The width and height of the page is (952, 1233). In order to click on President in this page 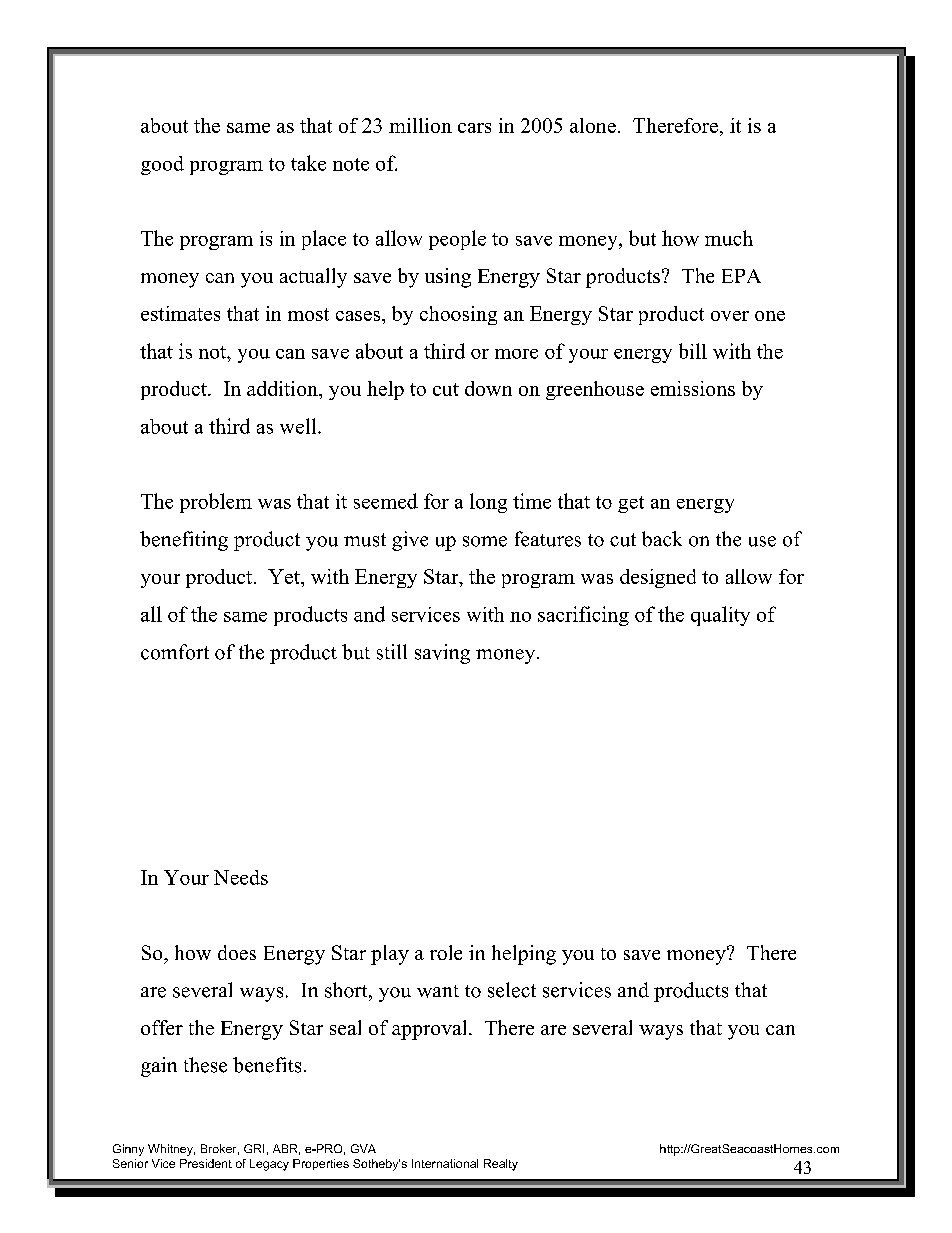, I will do `click(206, 1163)`.
